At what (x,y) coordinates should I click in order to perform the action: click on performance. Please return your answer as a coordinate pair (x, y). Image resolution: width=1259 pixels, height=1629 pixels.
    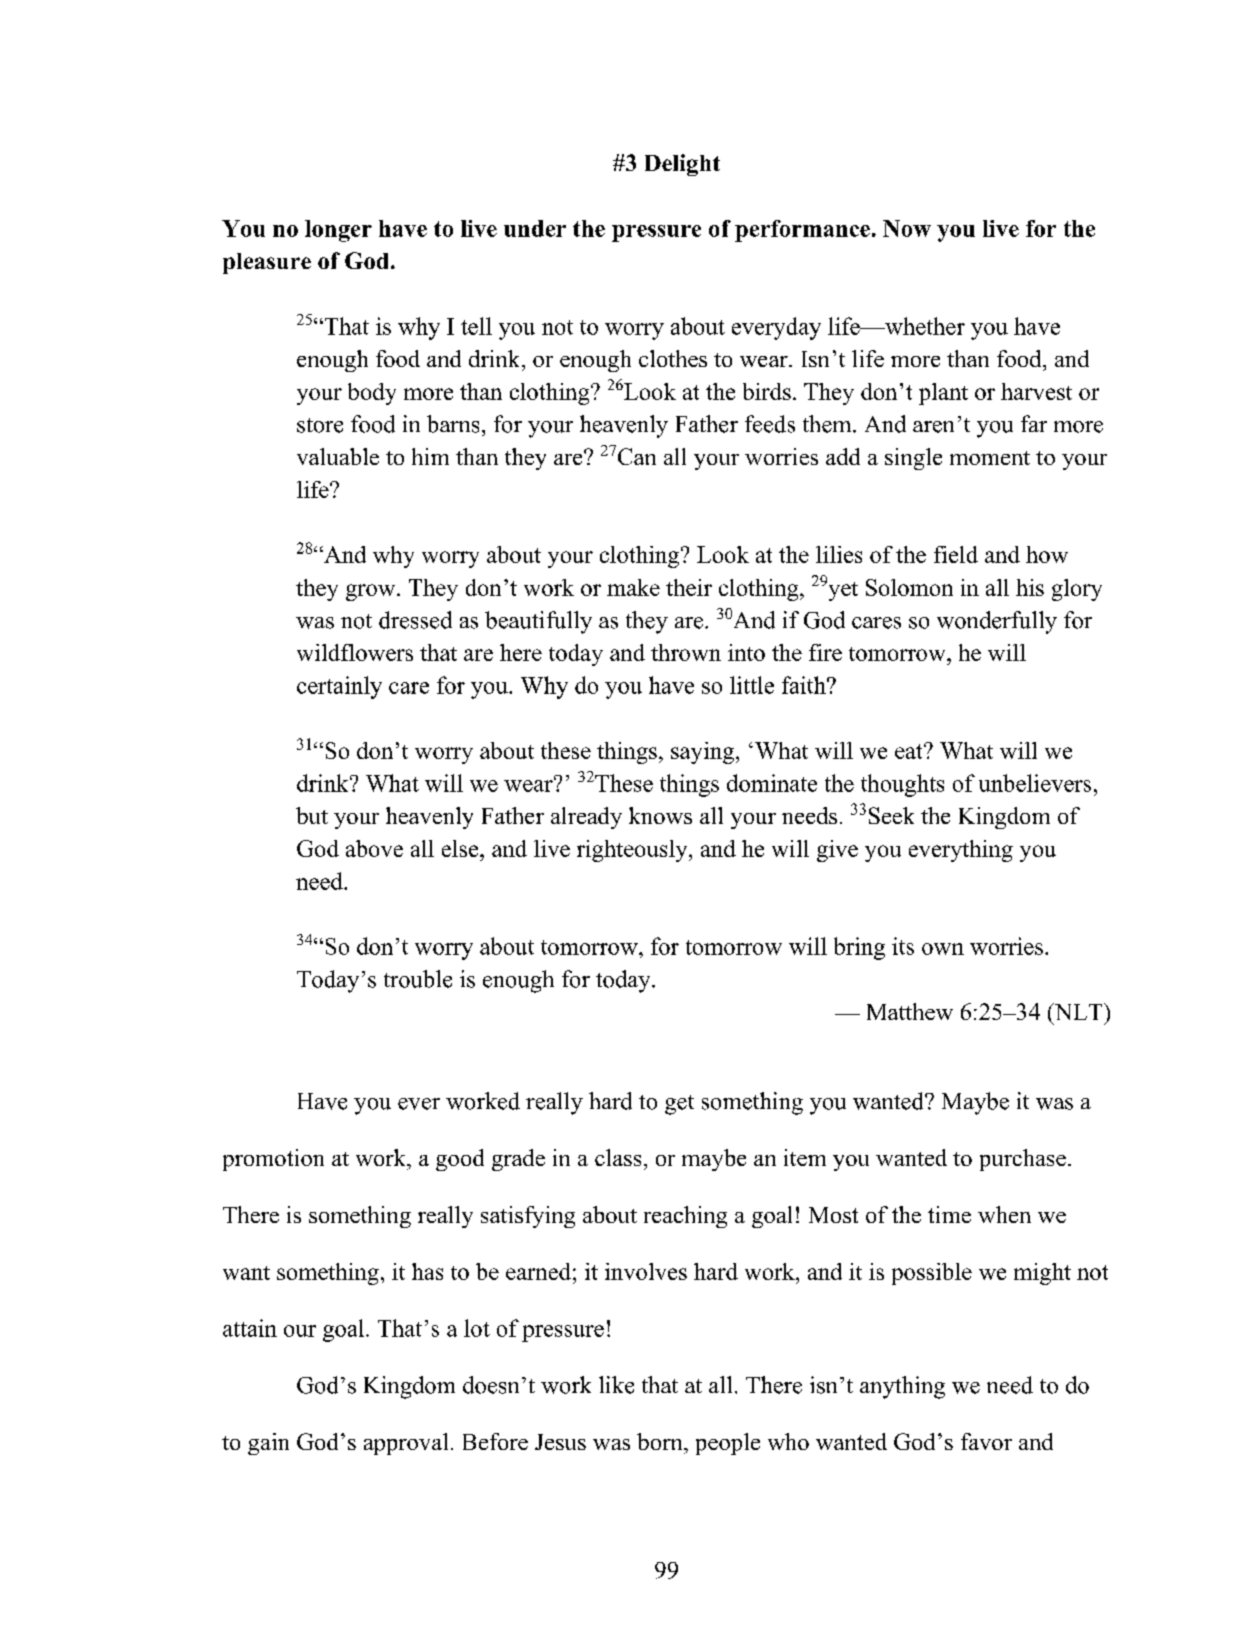
    Looking at the image, I should click on (802, 231).
